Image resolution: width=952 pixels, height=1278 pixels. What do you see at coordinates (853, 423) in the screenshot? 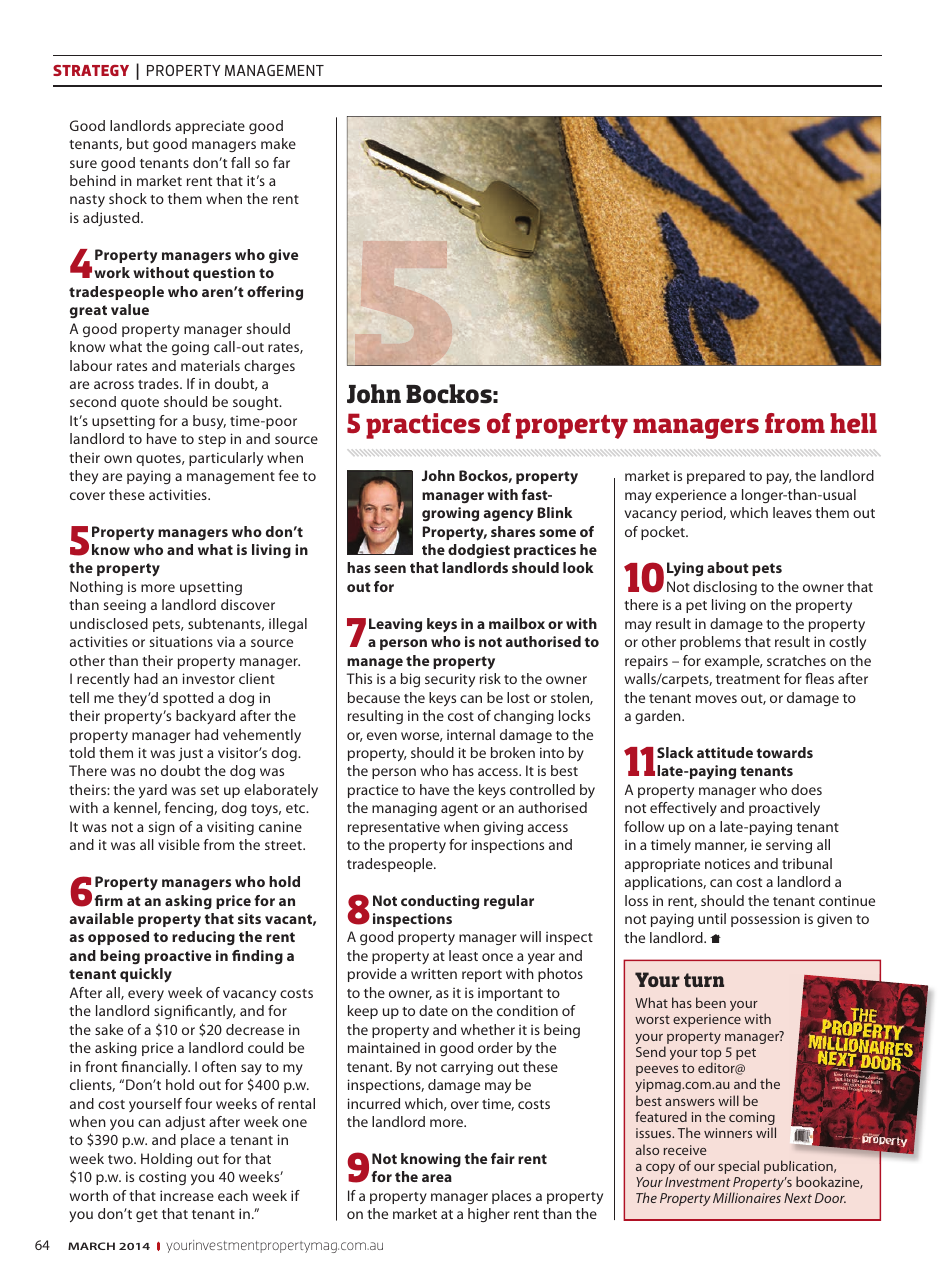
I see `hell` at bounding box center [853, 423].
